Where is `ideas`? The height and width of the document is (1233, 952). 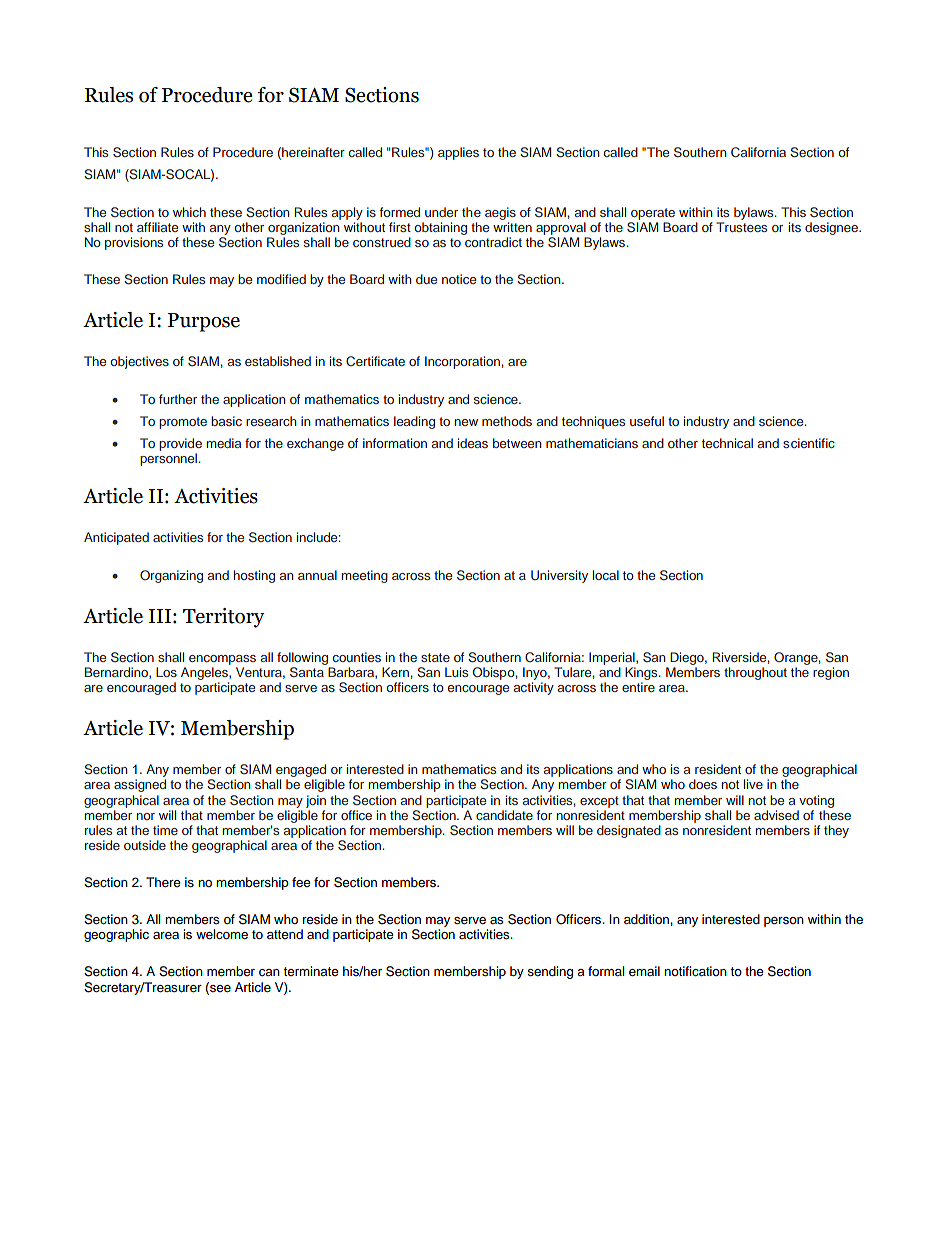
ideas is located at coordinates (473, 443).
